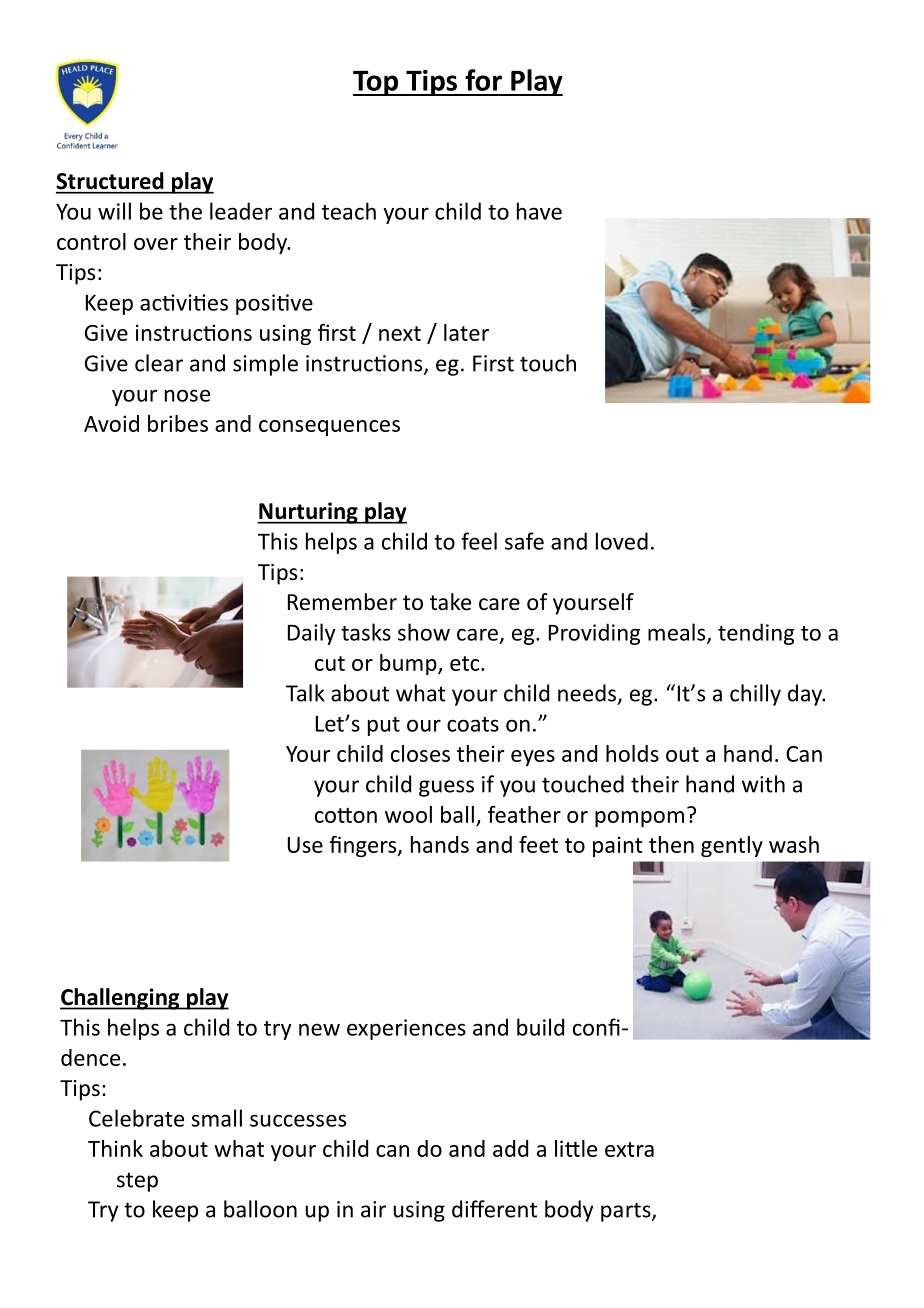  I want to click on will, so click(114, 211).
